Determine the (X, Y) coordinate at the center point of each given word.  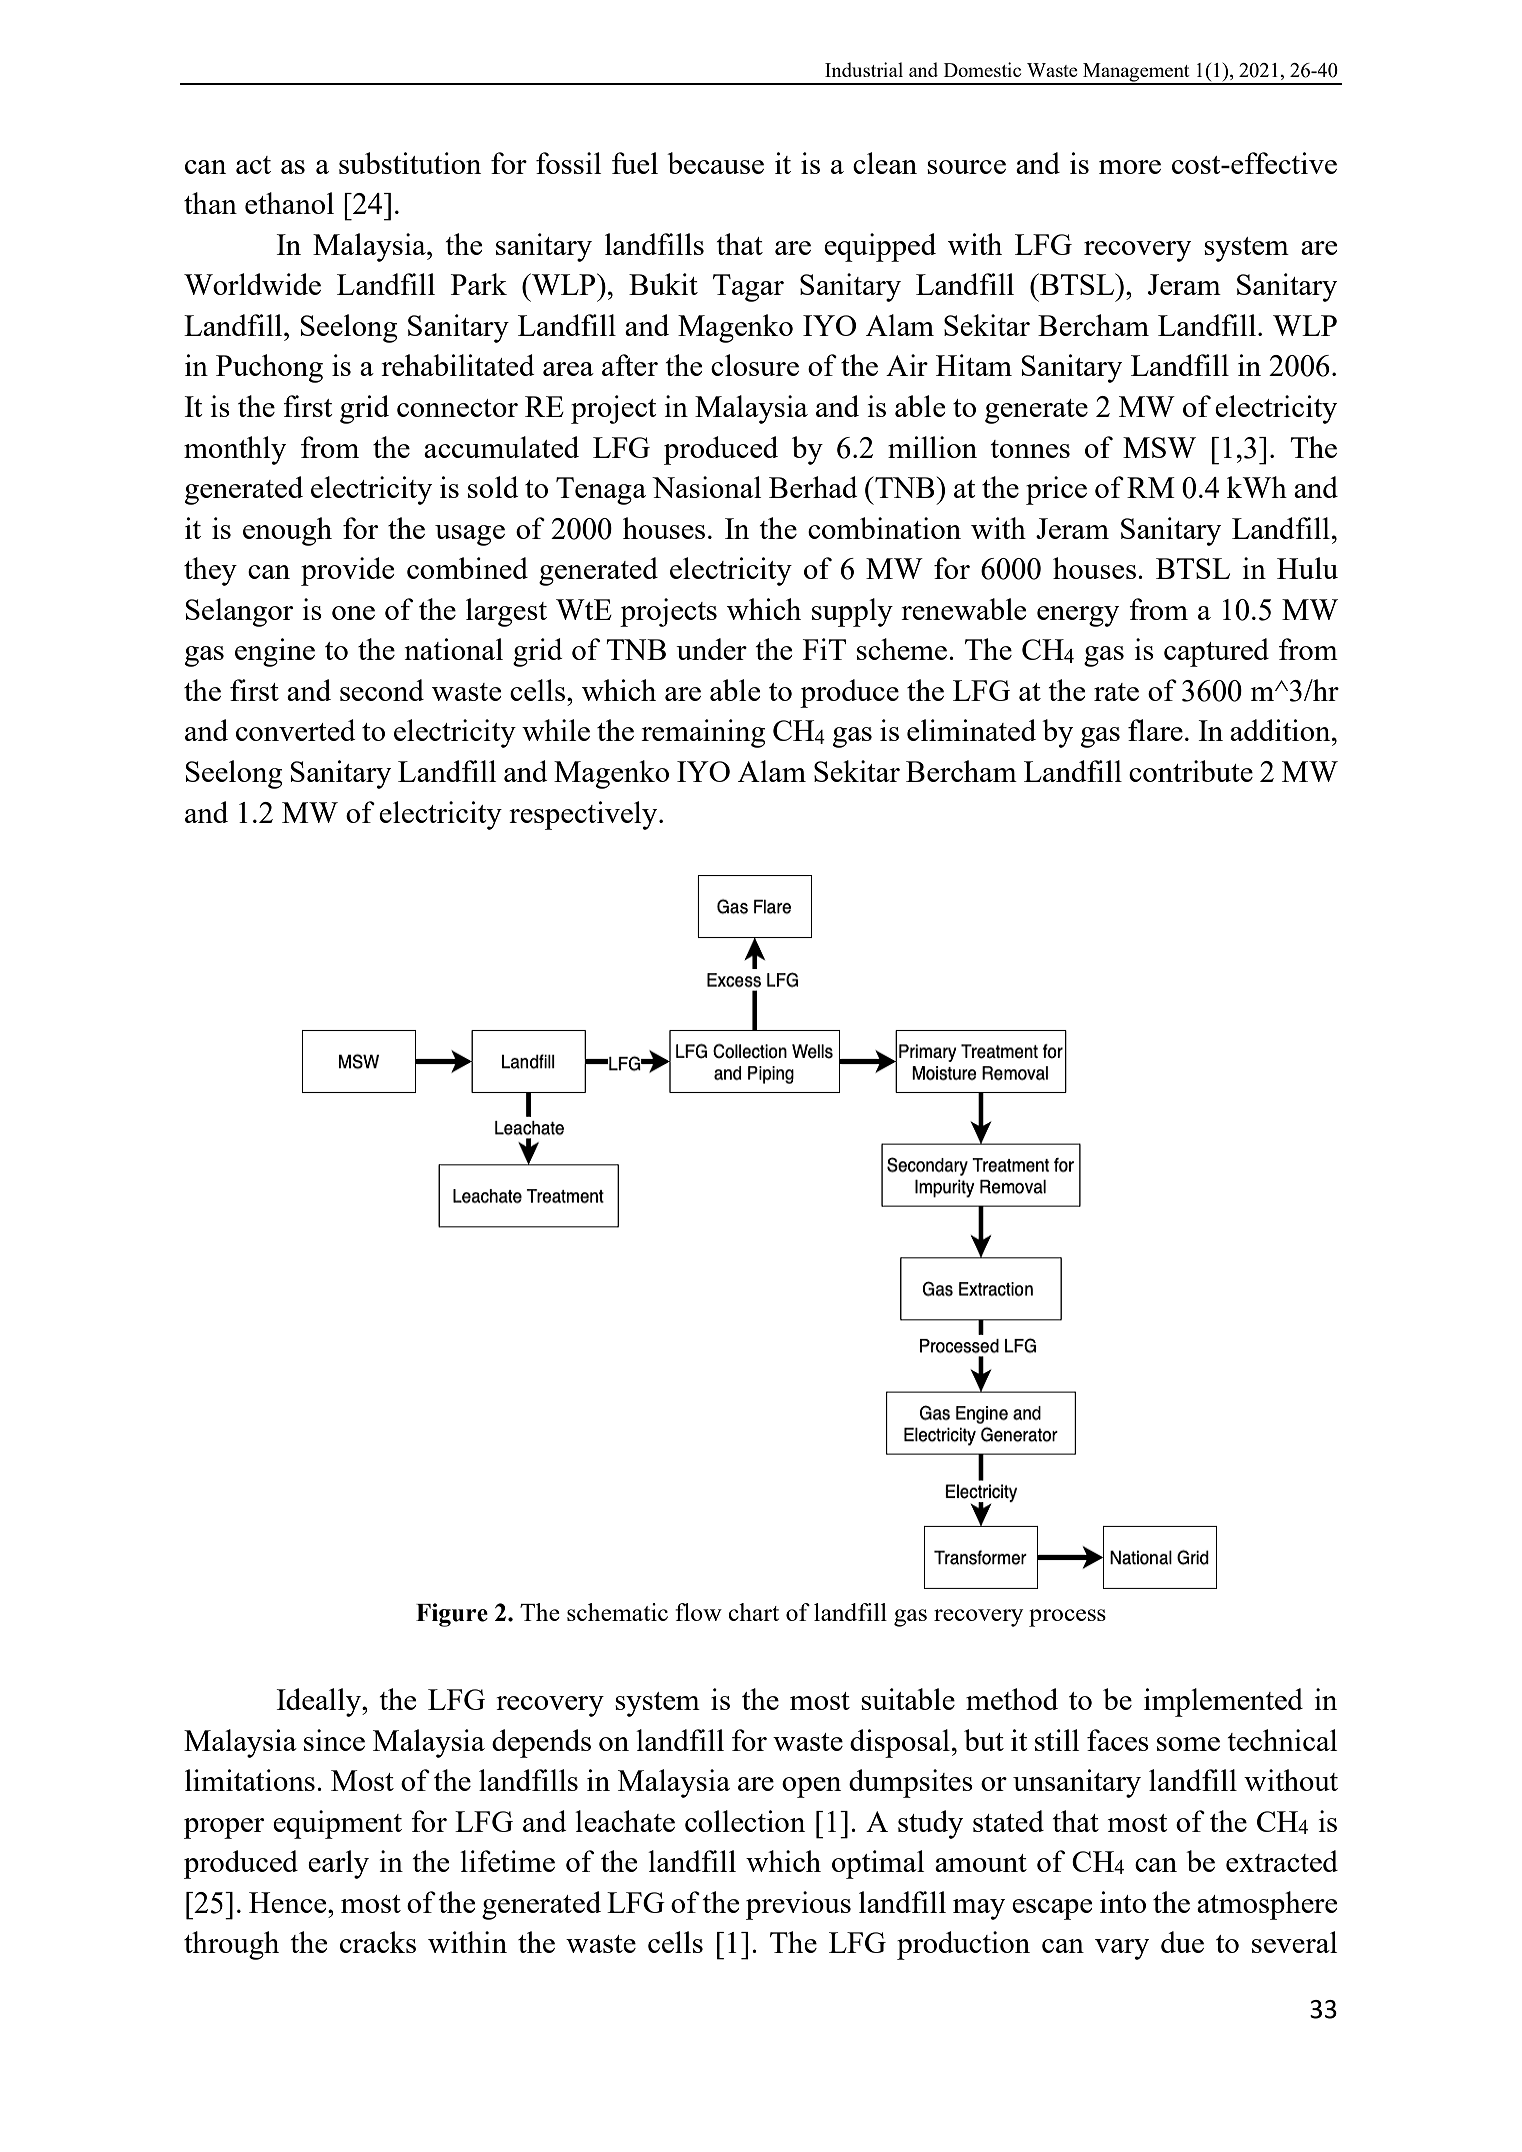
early (338, 1864)
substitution (410, 163)
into (1123, 1902)
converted (296, 730)
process (1067, 1618)
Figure (452, 1615)
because (715, 163)
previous (798, 1905)
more (1130, 167)
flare (1155, 730)
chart (753, 1612)
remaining (703, 733)
